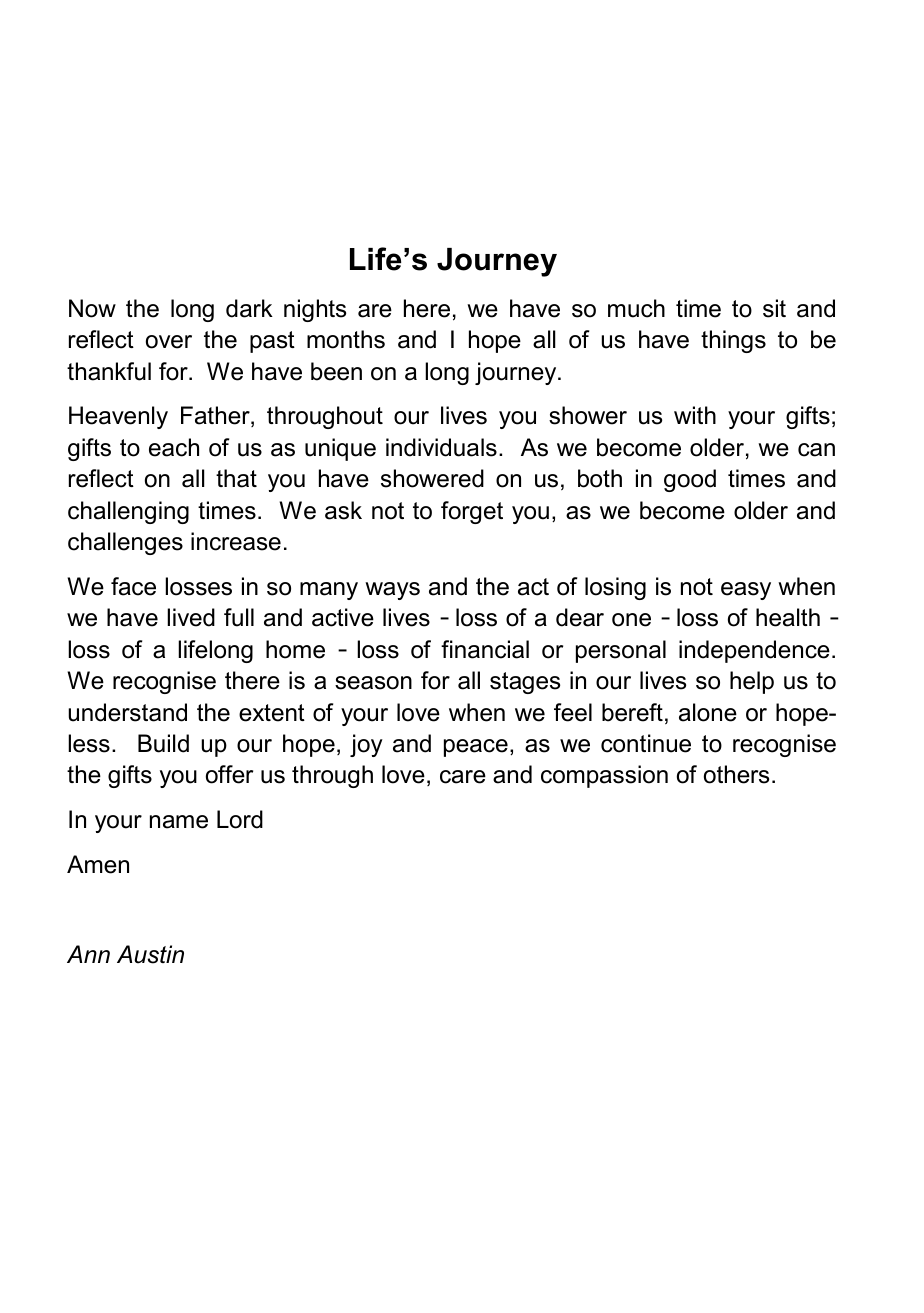 Image resolution: width=924 pixels, height=1313 pixels. Describe the element at coordinates (150, 954) in the screenshot. I see `Austin` at that location.
